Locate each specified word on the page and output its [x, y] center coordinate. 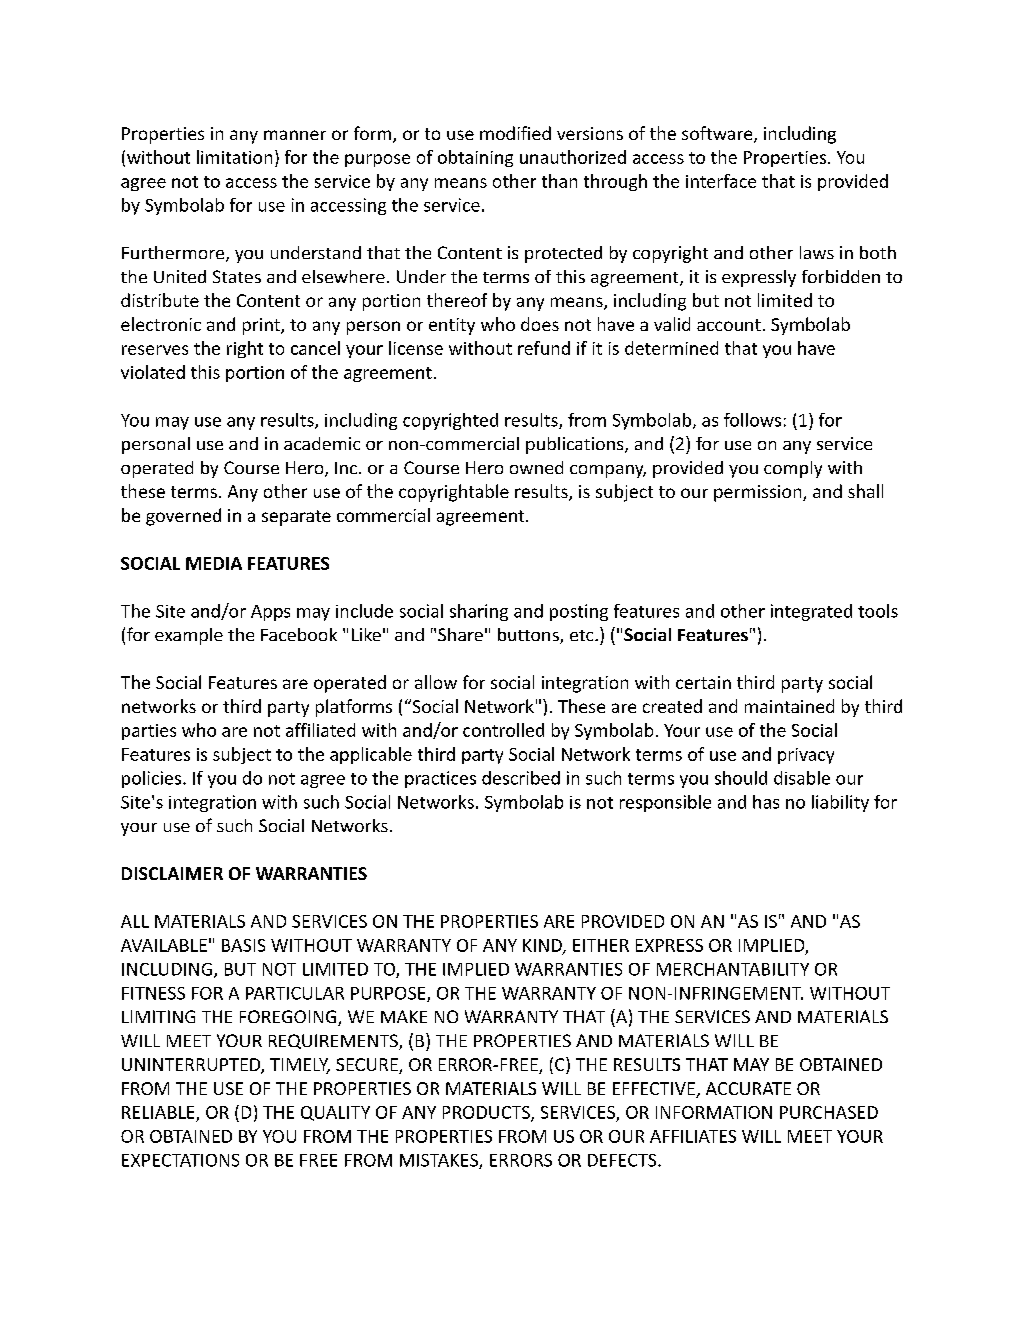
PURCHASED [829, 1112]
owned [536, 467]
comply [793, 469]
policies [153, 779]
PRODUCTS [487, 1113]
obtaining [475, 158]
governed [183, 517]
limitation [234, 157]
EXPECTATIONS [180, 1160]
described [521, 778]
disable [802, 778]
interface [721, 181]
